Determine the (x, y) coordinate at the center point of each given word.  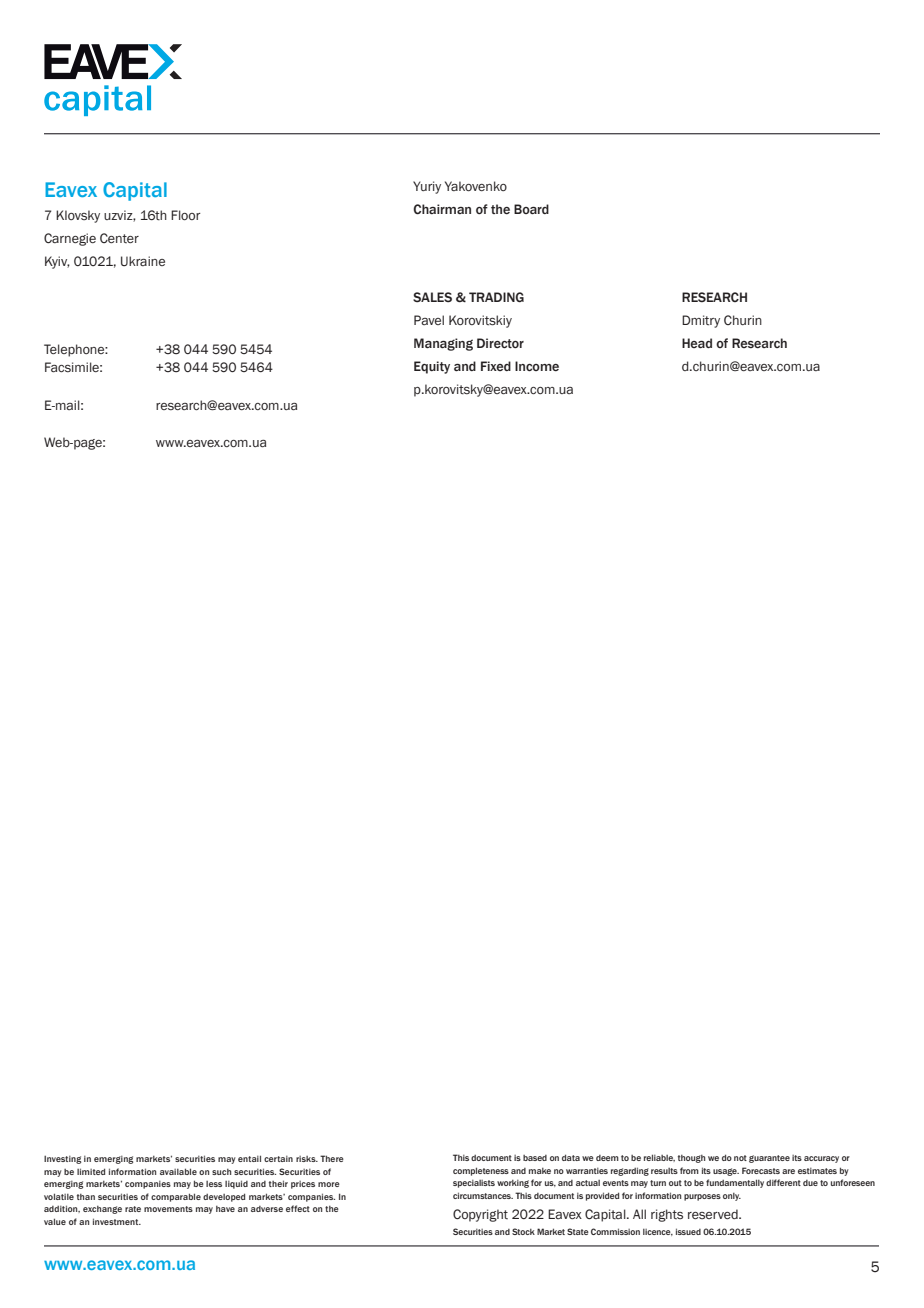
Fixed (496, 366)
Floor (186, 215)
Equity (432, 367)
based (535, 1158)
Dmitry (701, 321)
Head (697, 343)
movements (168, 1209)
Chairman (442, 209)
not (740, 1158)
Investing (62, 1159)
